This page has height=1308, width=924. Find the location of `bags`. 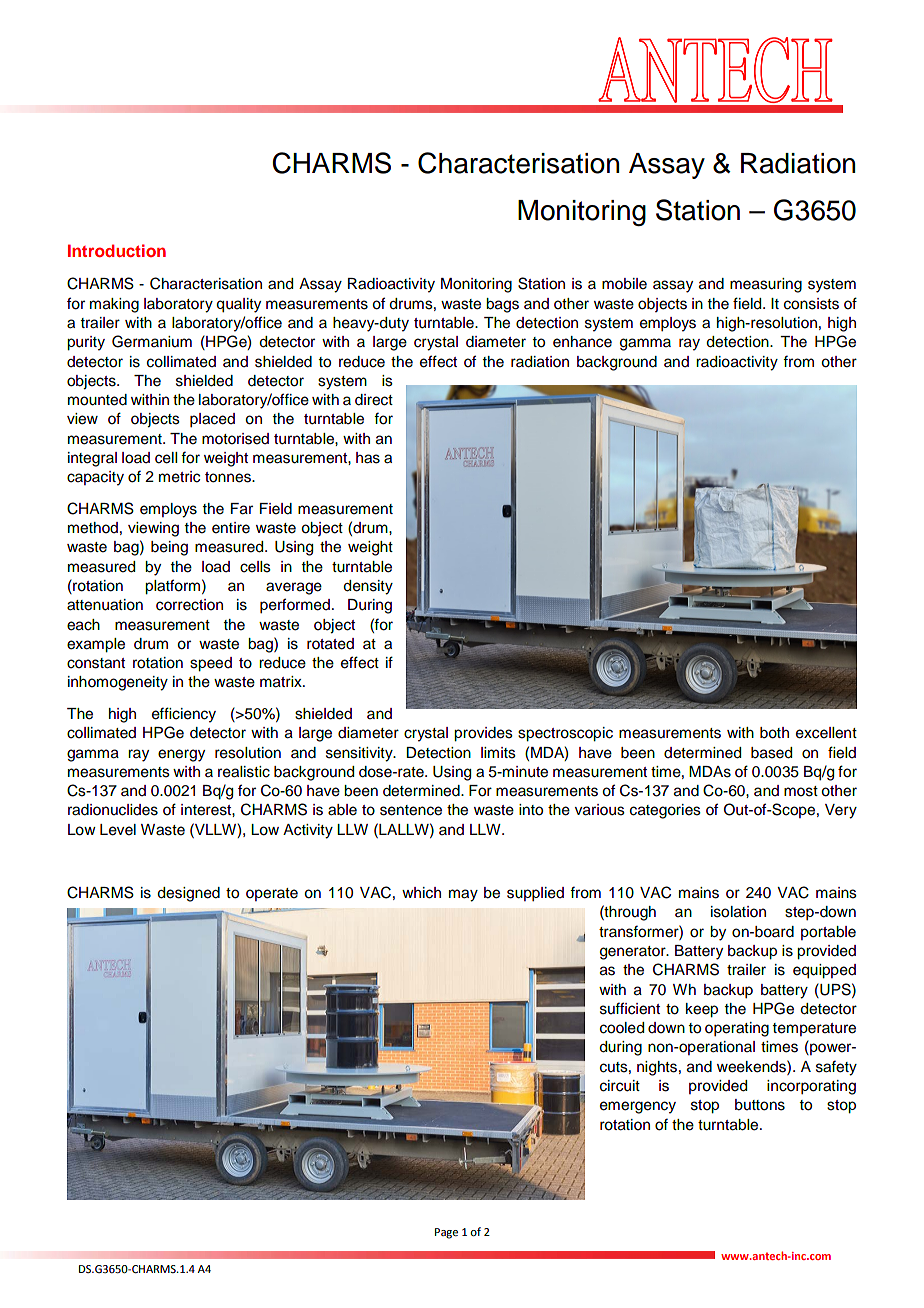

bags is located at coordinates (502, 305).
